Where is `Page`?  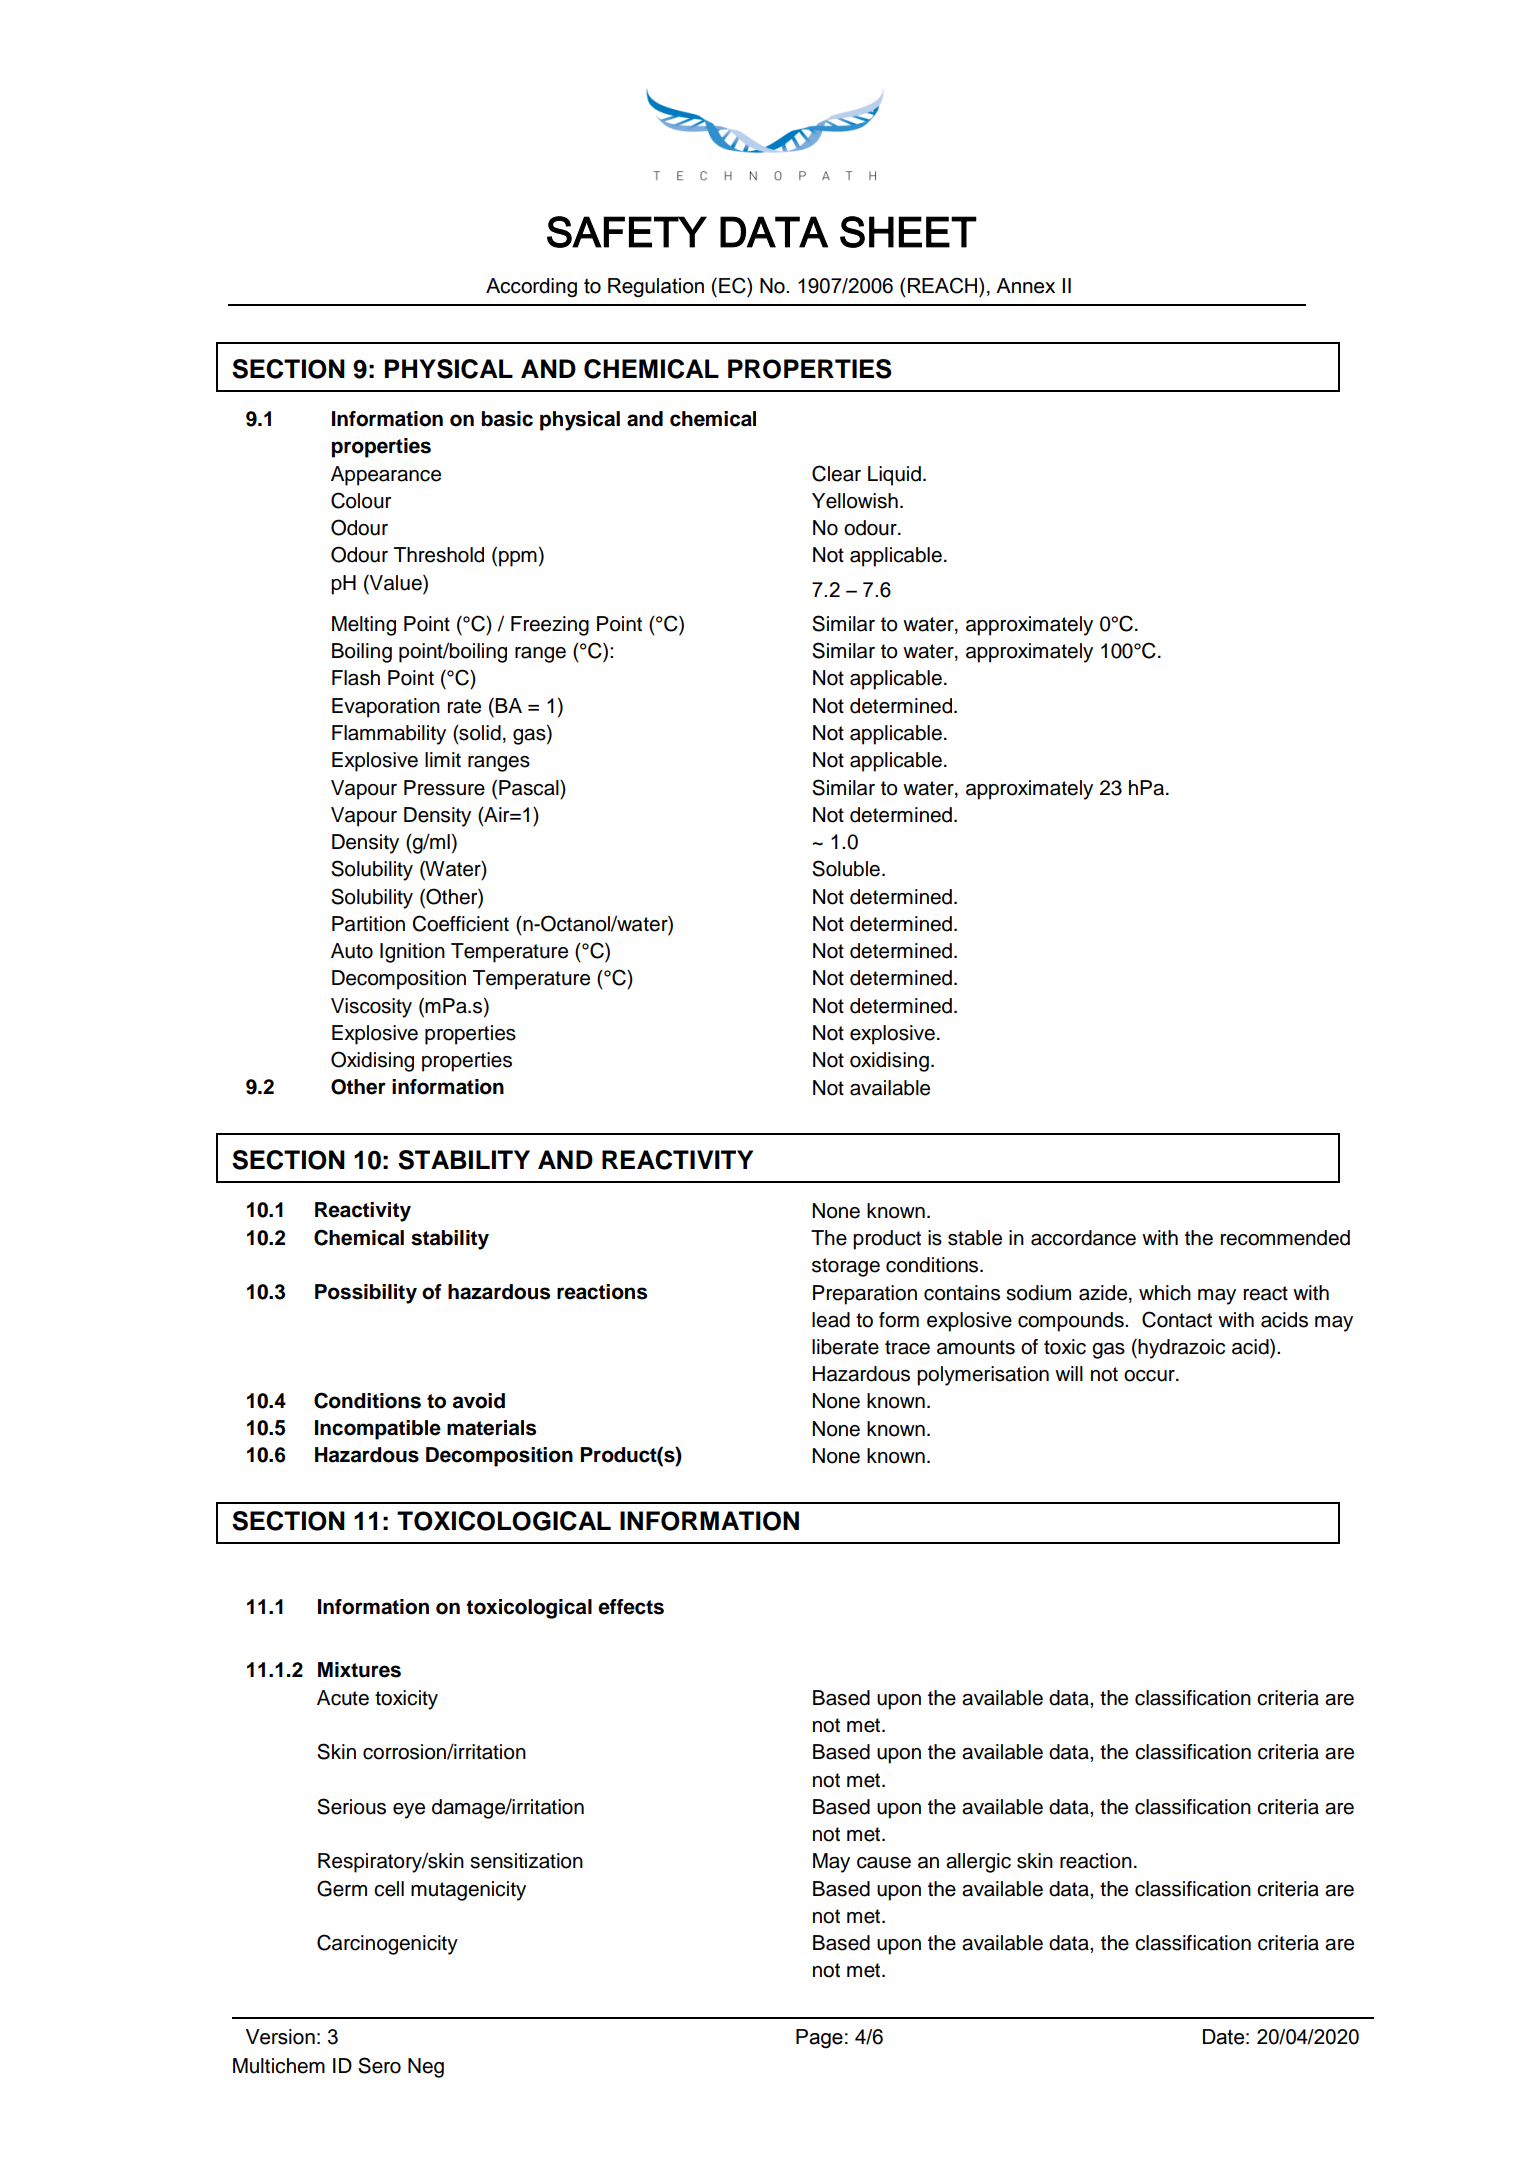 Page is located at coordinates (819, 2039).
